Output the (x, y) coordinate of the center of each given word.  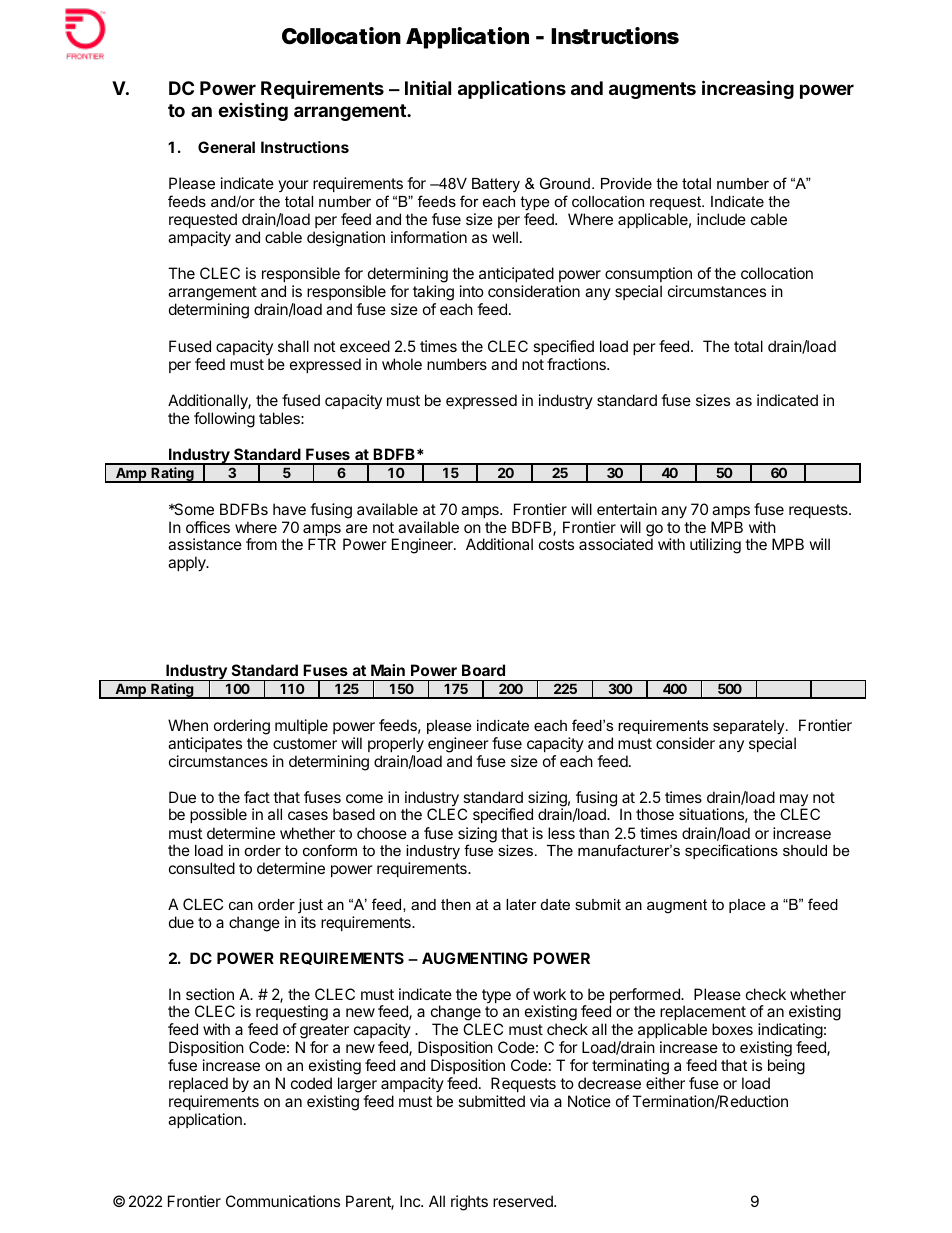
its (308, 922)
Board (483, 670)
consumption (648, 274)
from (261, 544)
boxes (732, 1029)
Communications (283, 1201)
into (472, 291)
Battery (496, 185)
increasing (748, 89)
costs (556, 544)
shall (293, 346)
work (549, 994)
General (226, 147)
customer (305, 743)
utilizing (715, 546)
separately (750, 727)
